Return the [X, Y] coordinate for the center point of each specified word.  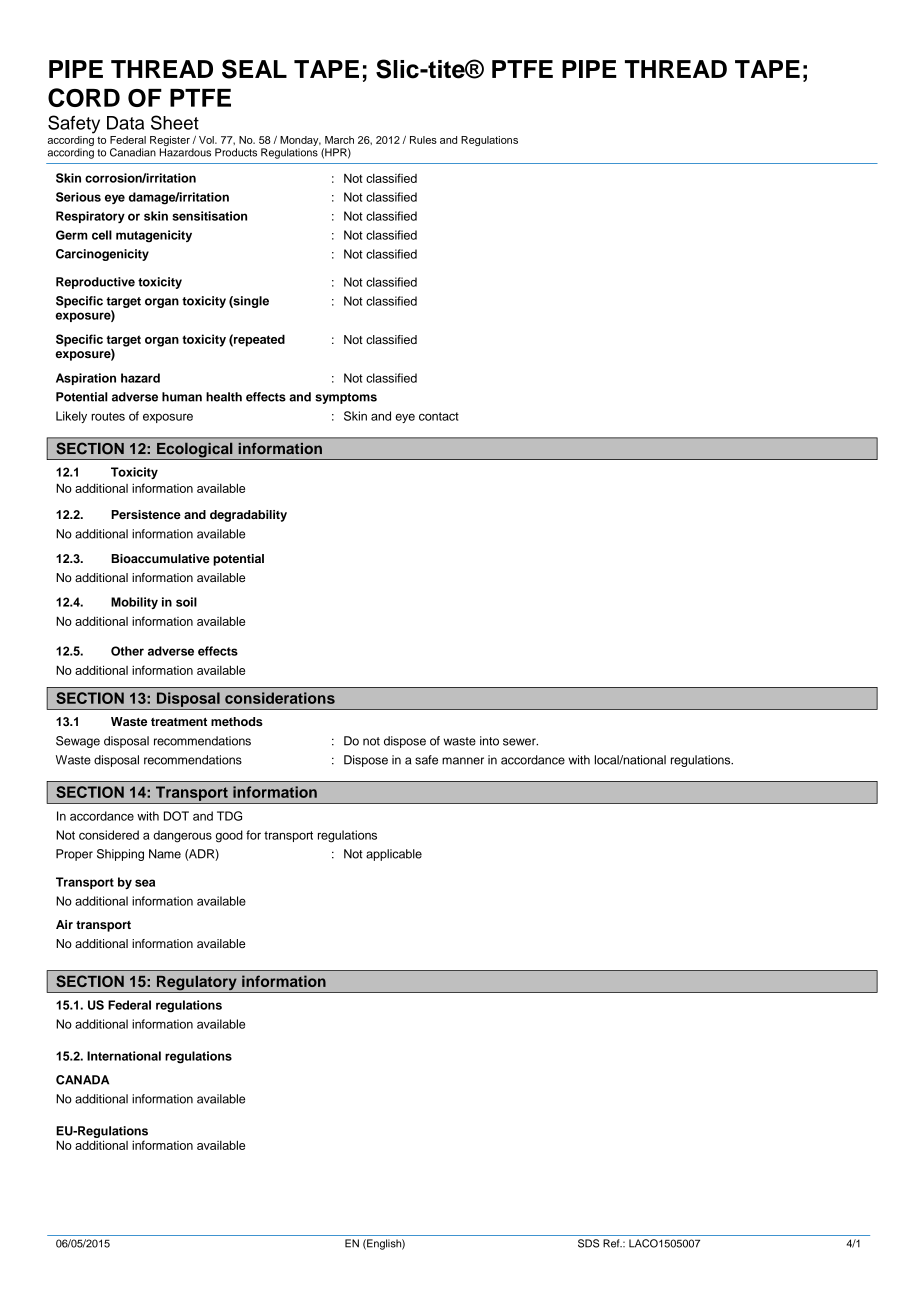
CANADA [82, 1080]
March [339, 140]
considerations [280, 698]
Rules [423, 140]
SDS [588, 1243]
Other [127, 651]
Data [125, 123]
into [489, 741]
